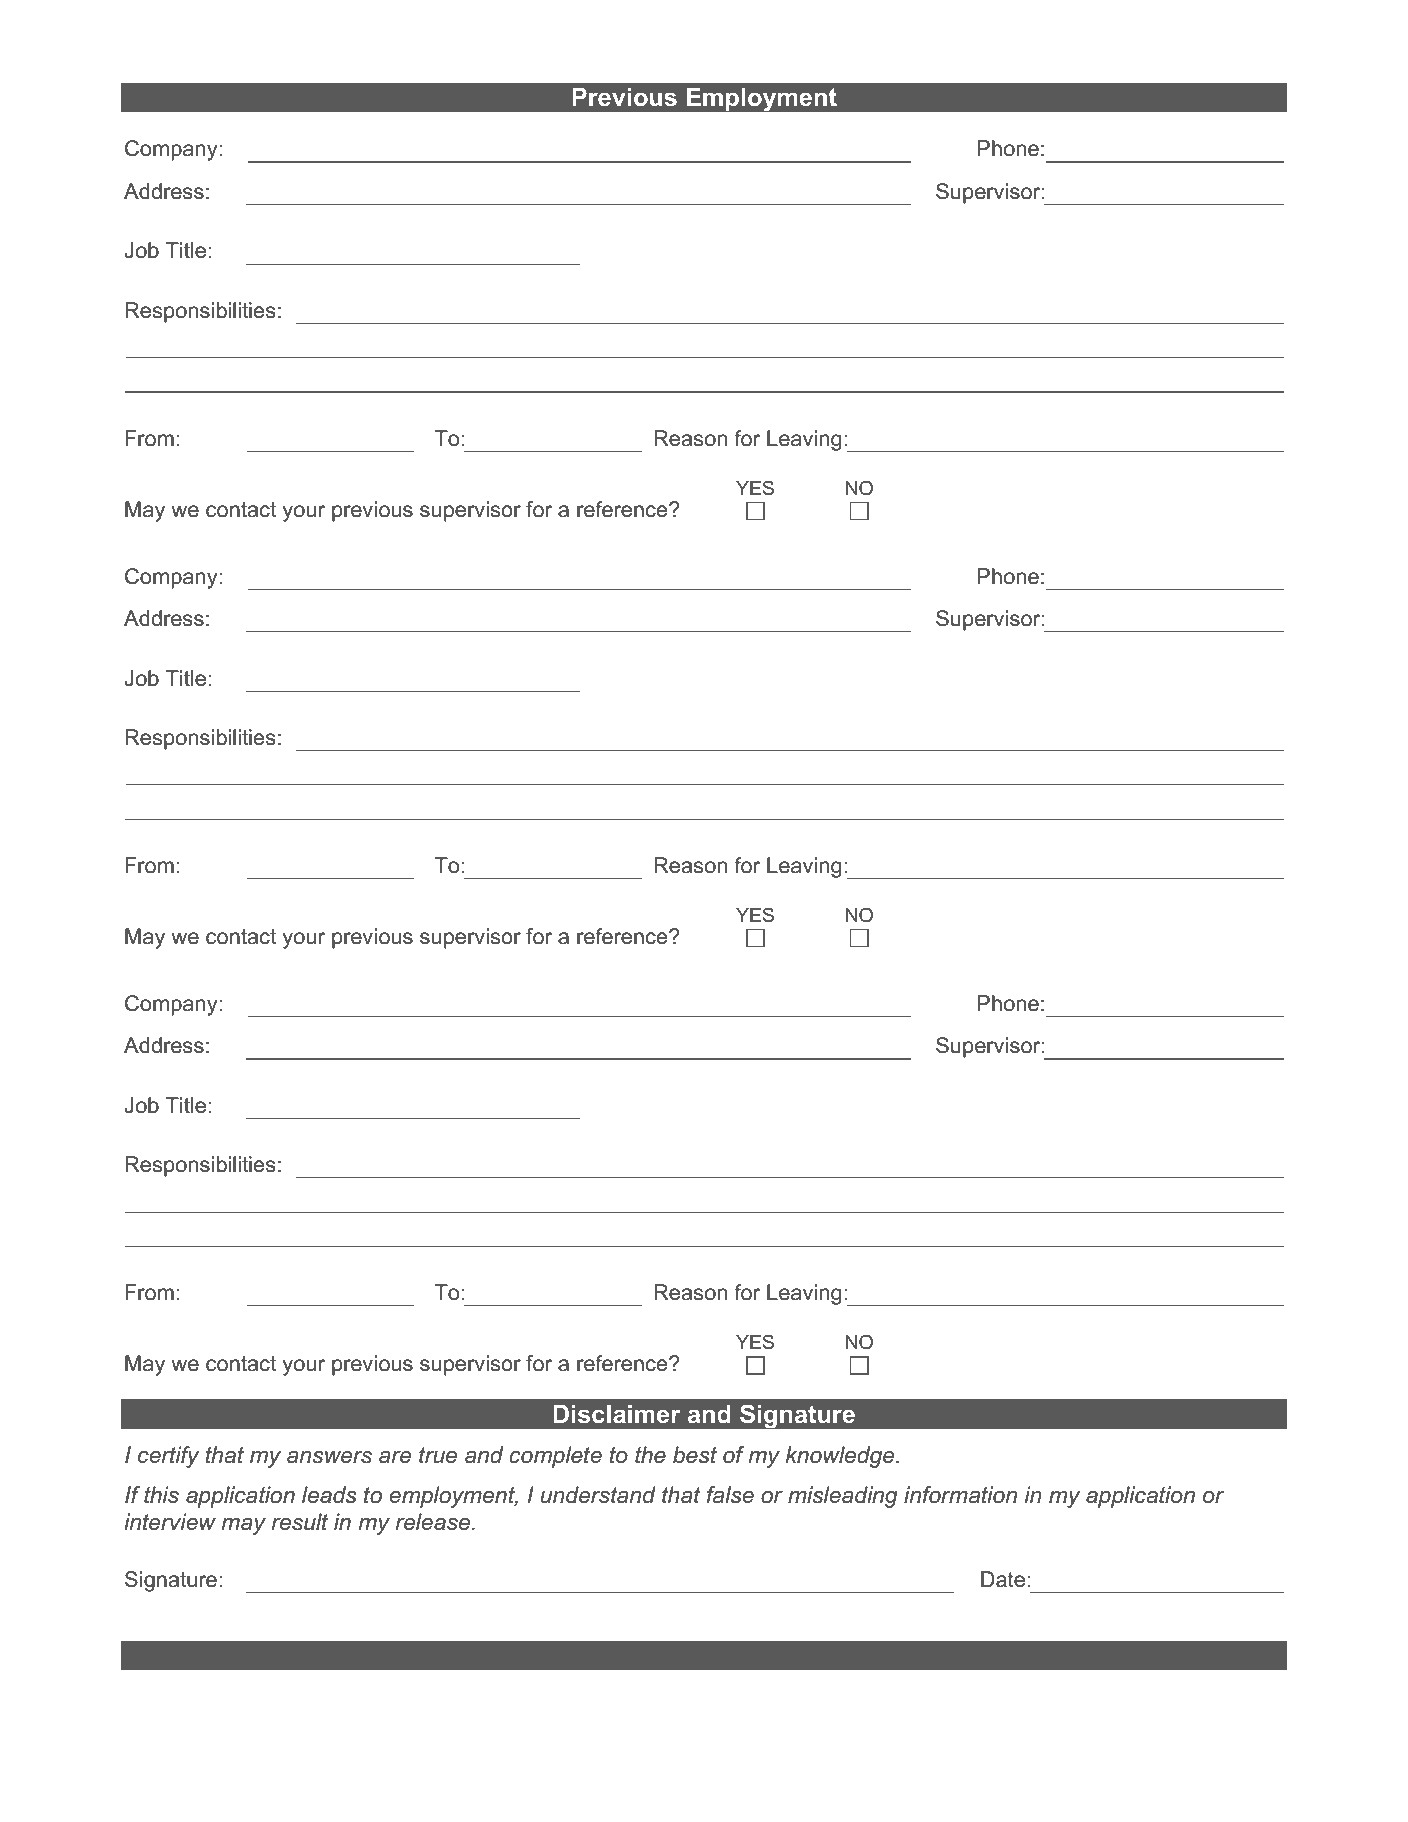  Describe the element at coordinates (598, 1495) in the document. I see `understand` at that location.
